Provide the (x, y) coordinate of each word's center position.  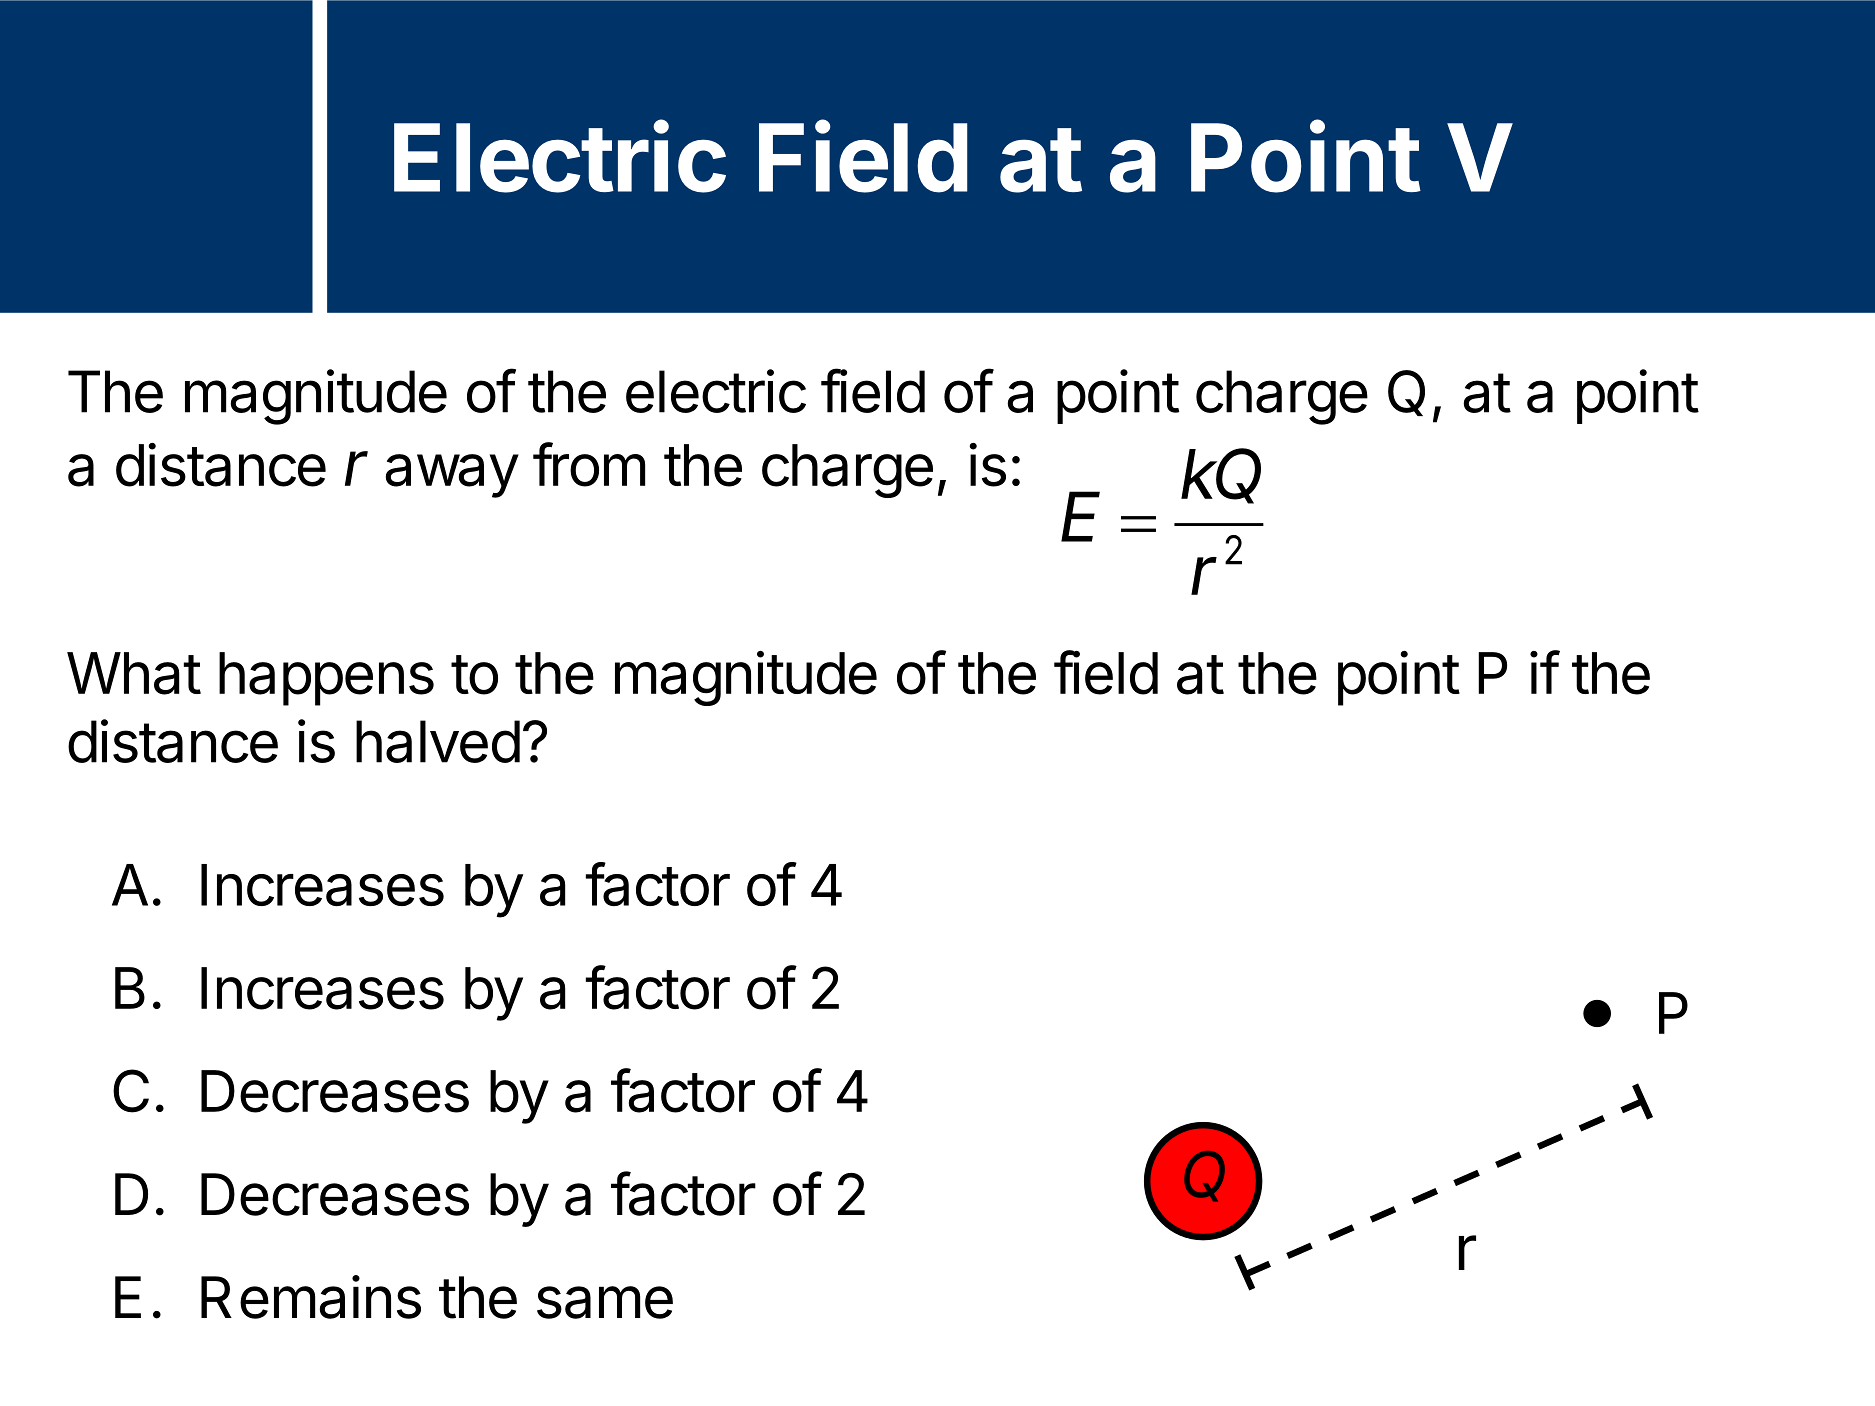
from (589, 464)
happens (326, 679)
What (134, 673)
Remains (311, 1297)
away (452, 476)
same (605, 1302)
